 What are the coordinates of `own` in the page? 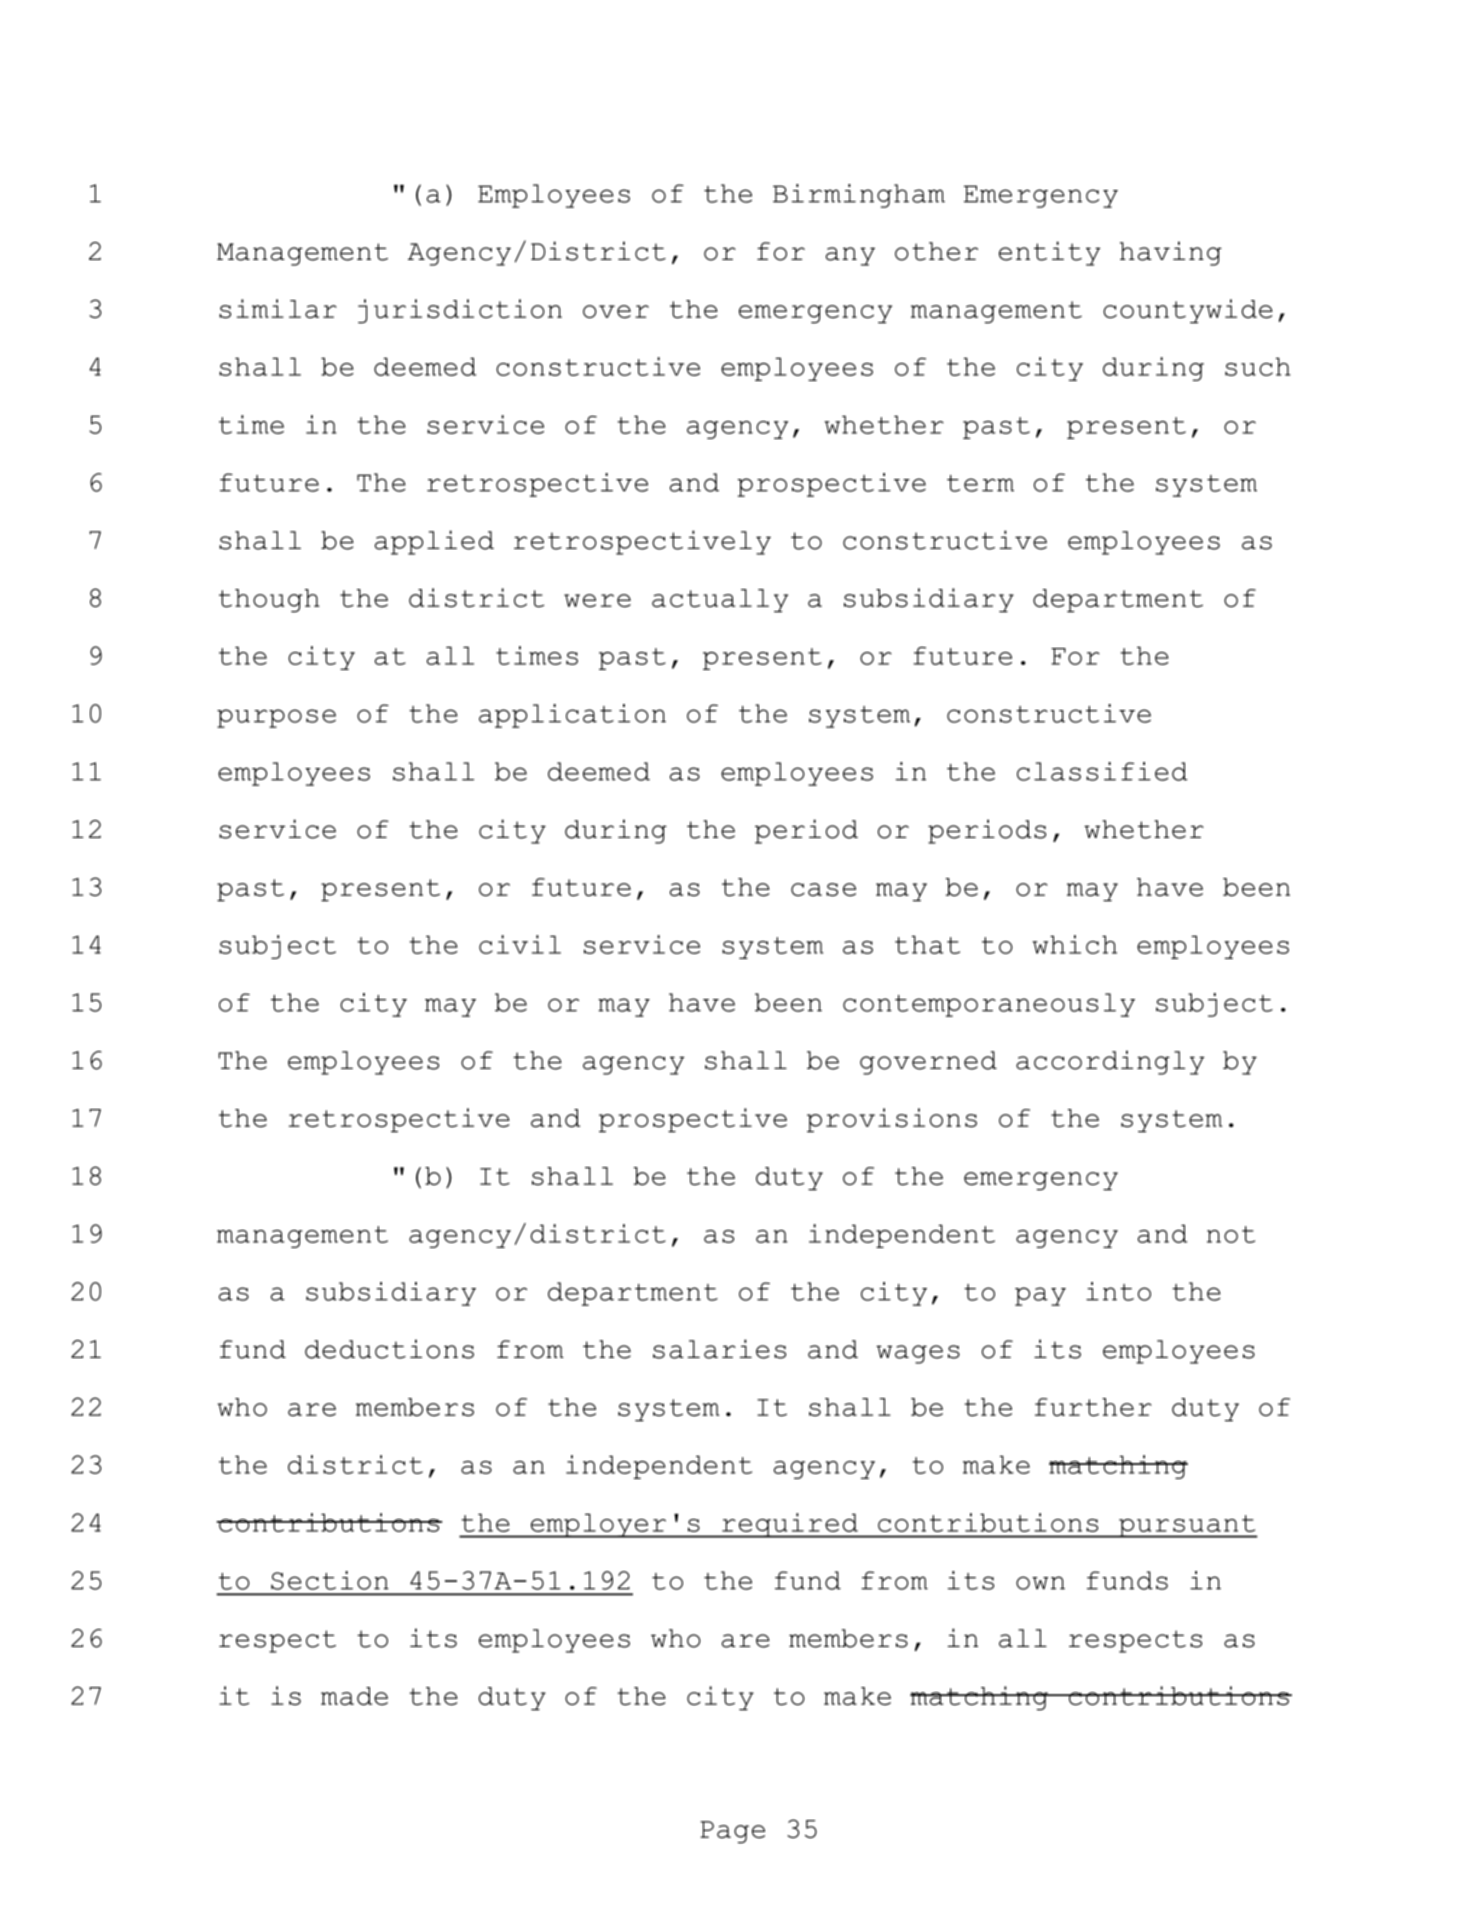 It's located at (1040, 1583).
